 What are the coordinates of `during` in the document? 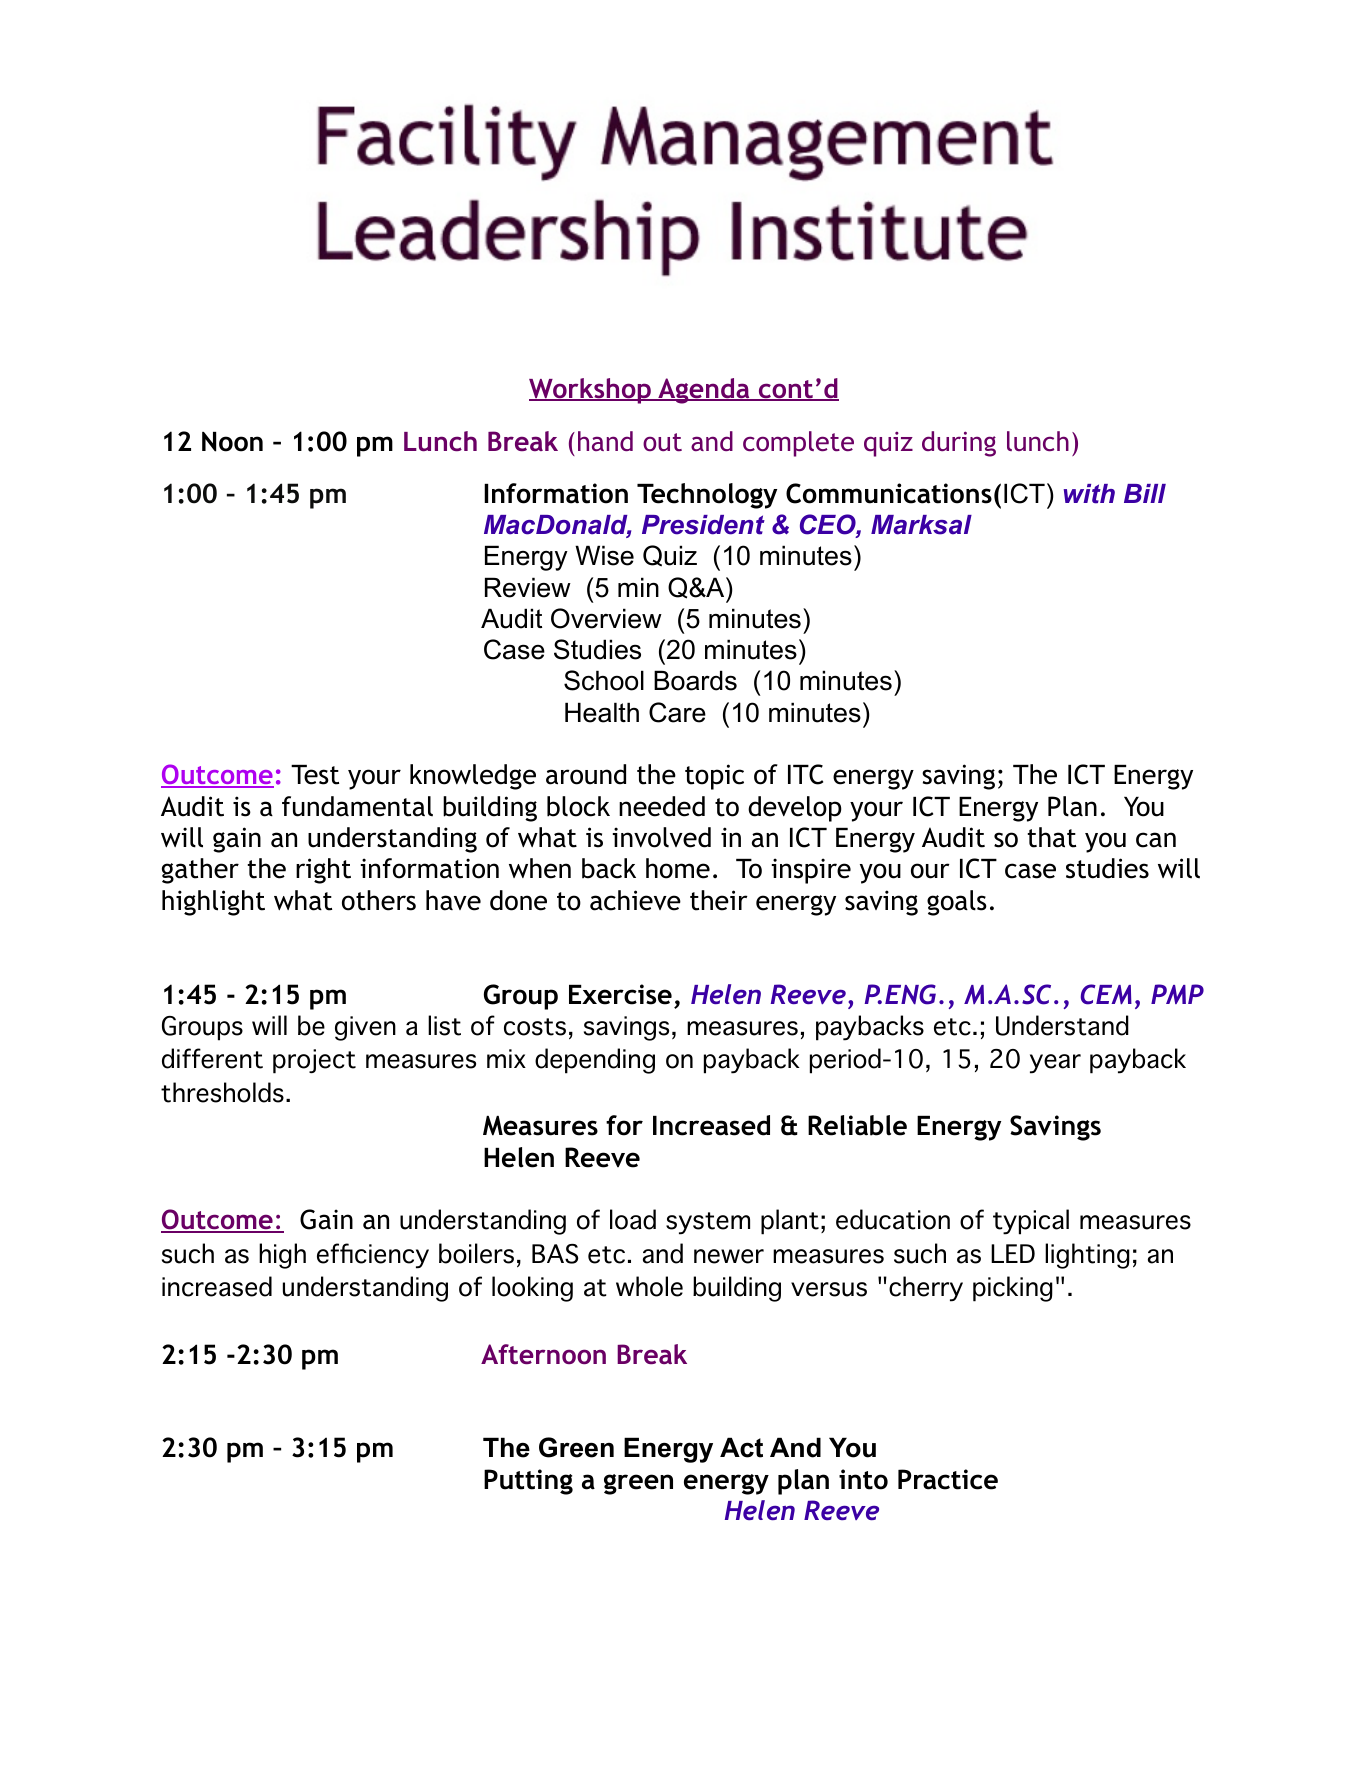 It's located at (959, 444).
